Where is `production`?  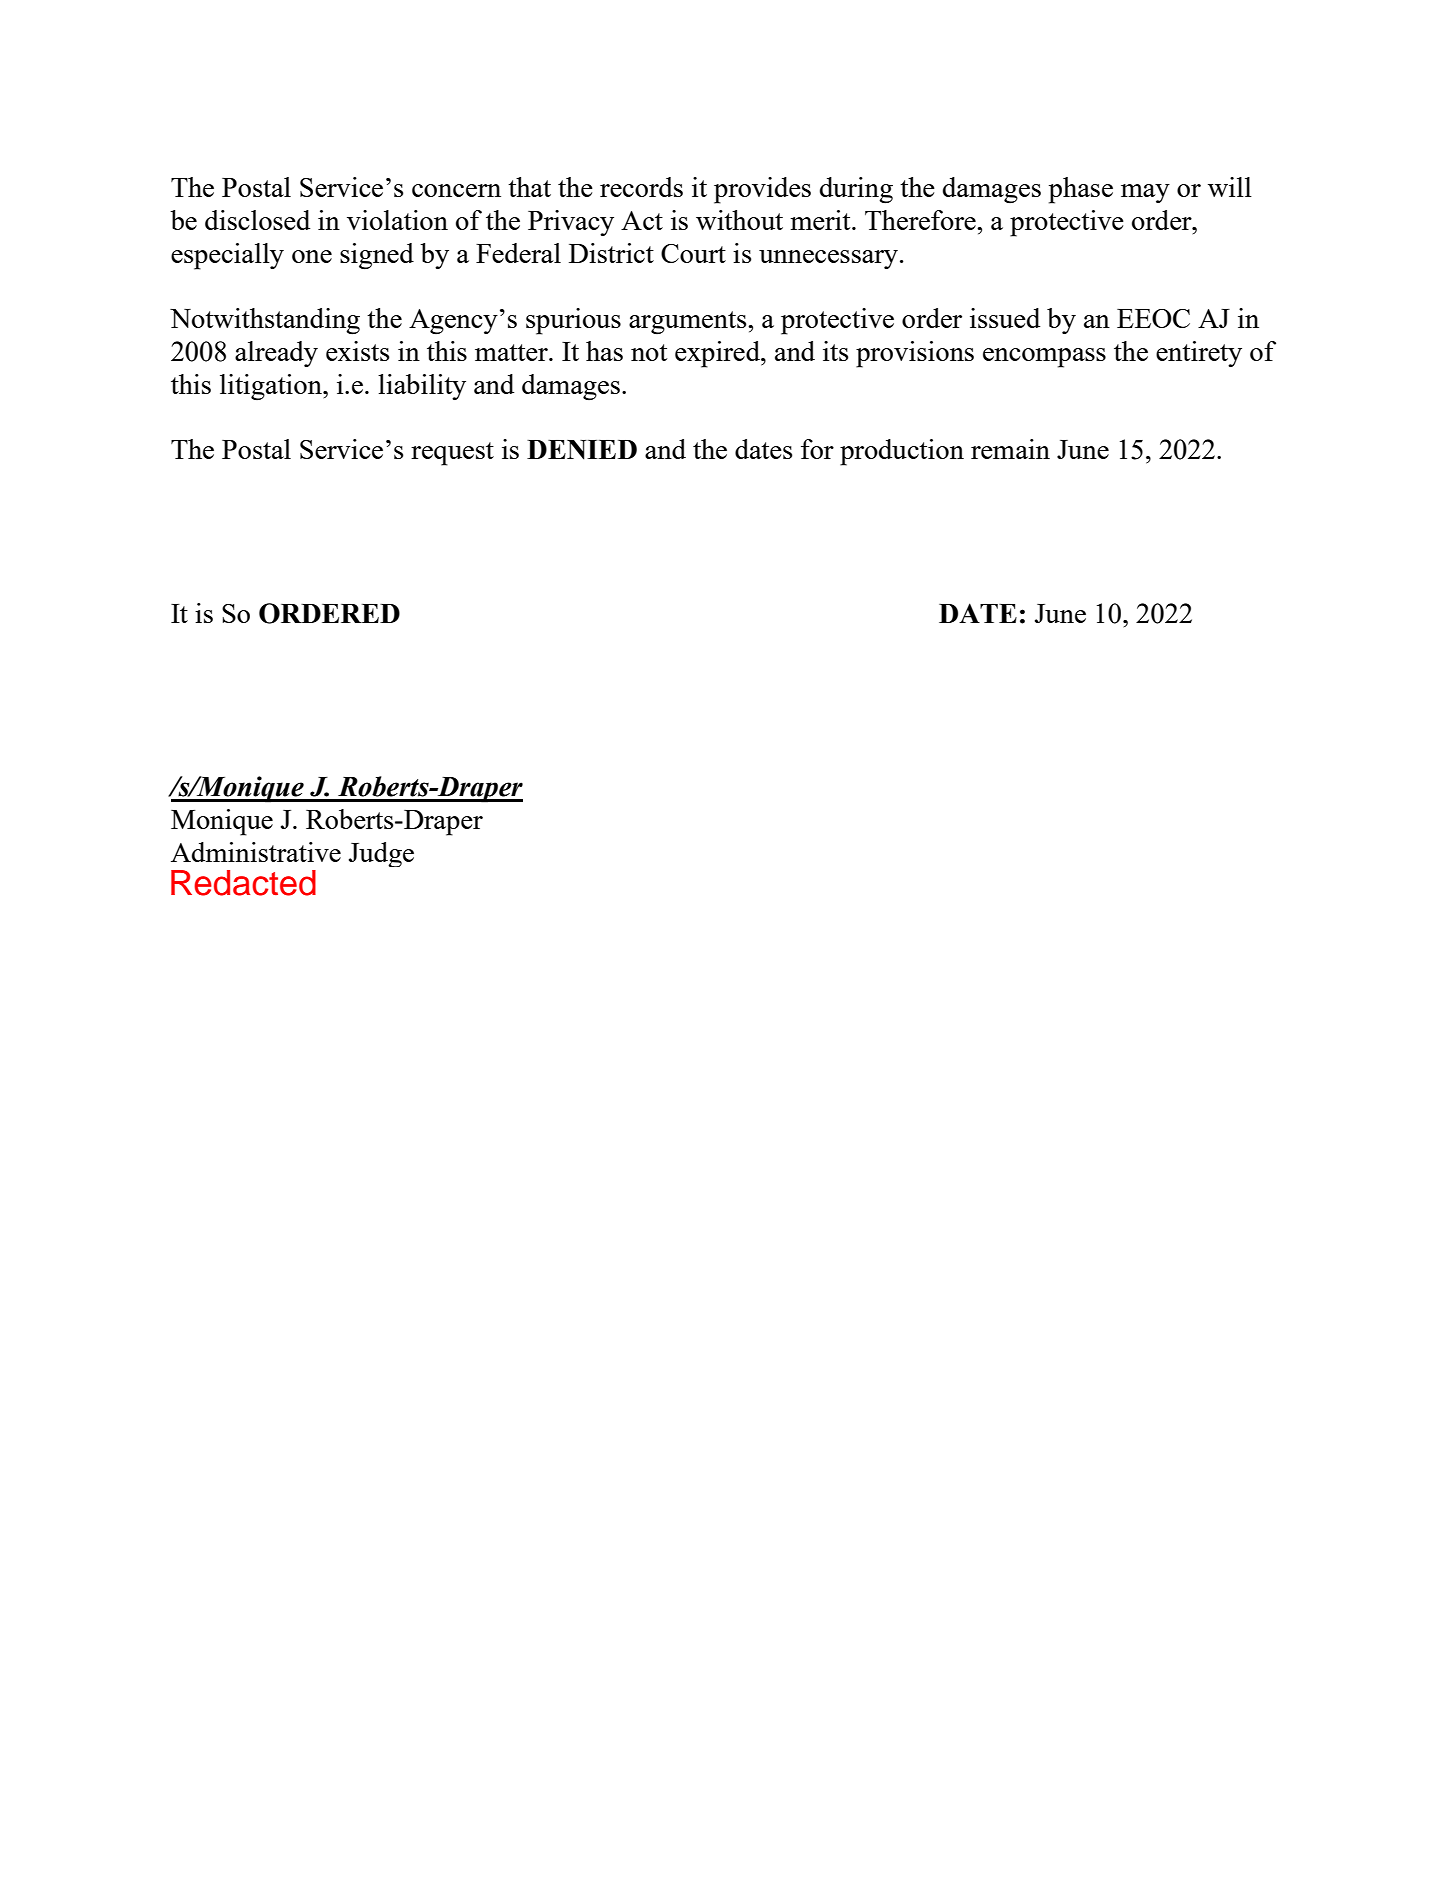 production is located at coordinates (902, 452).
